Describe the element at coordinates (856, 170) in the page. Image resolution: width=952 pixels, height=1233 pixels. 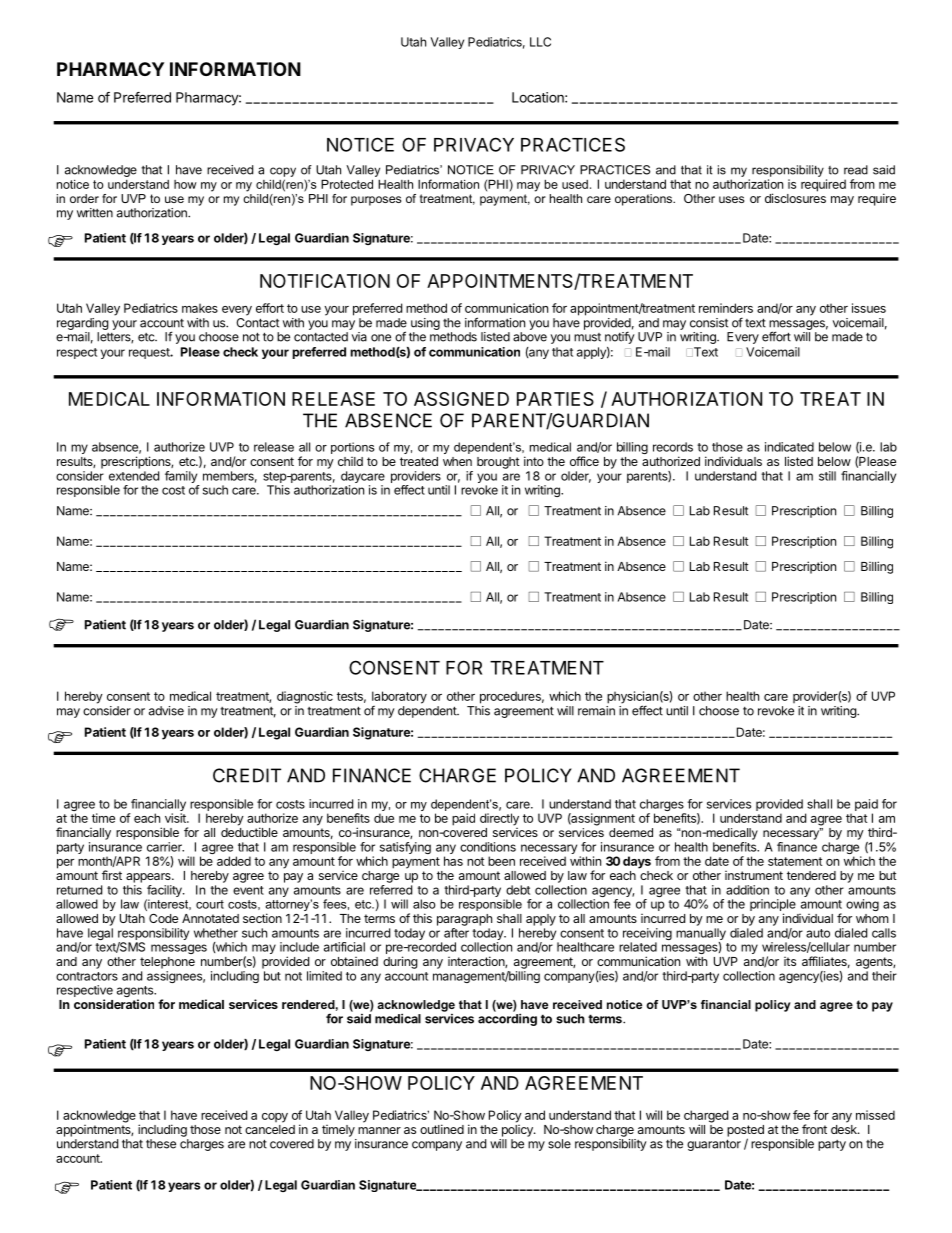
I see `read` at that location.
